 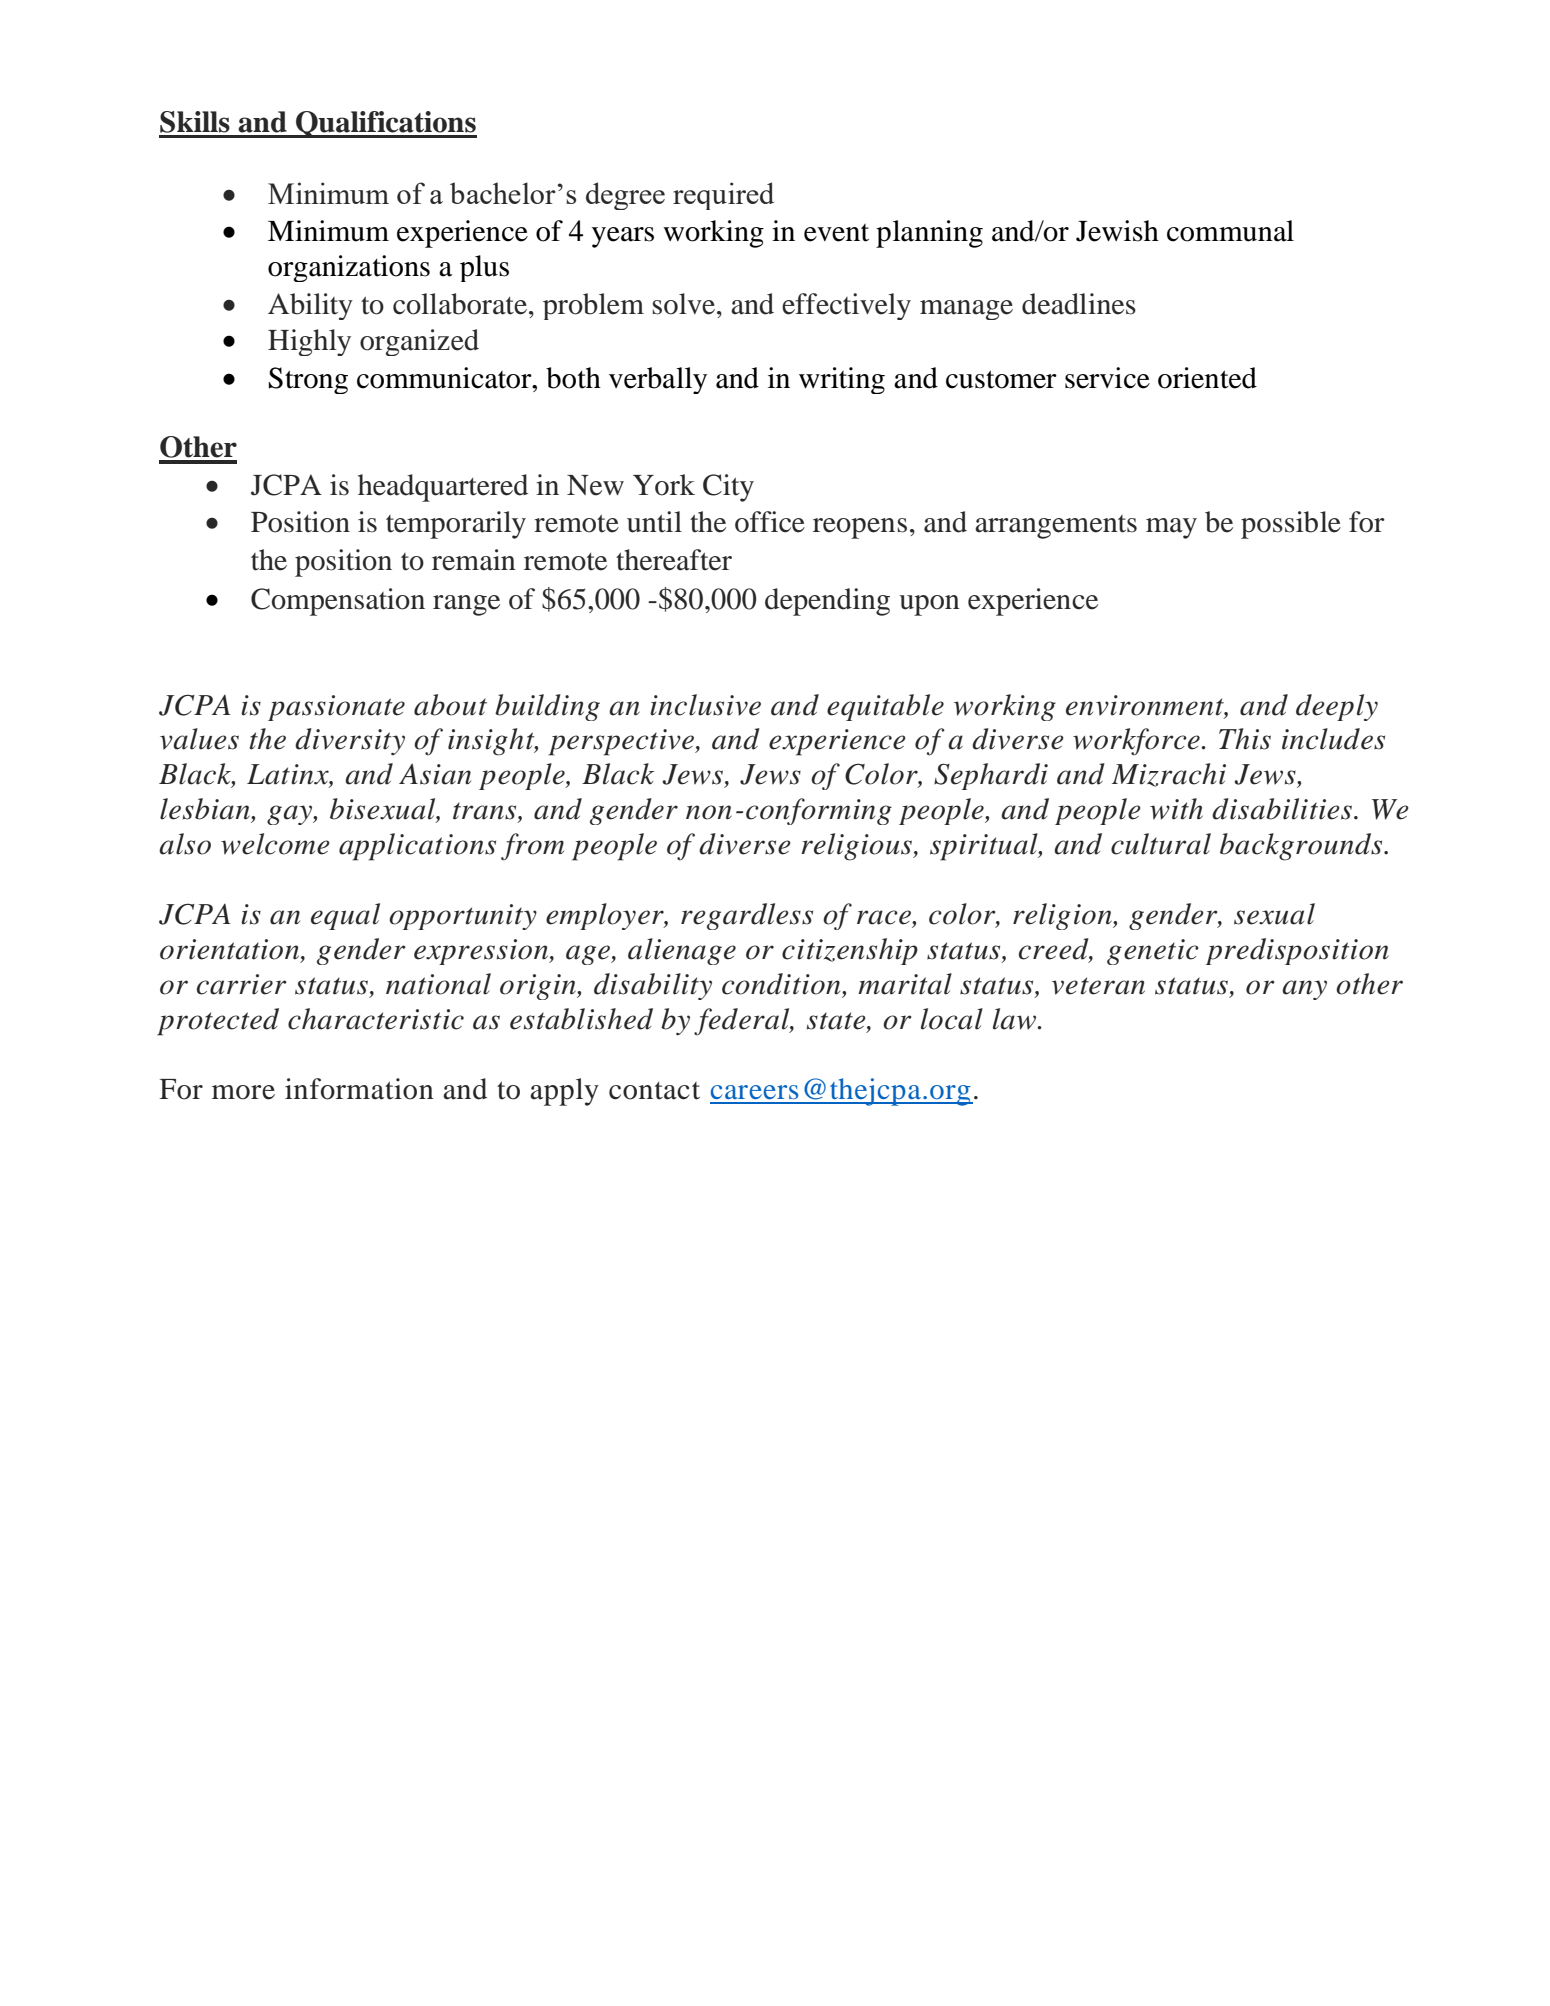 I want to click on passionate, so click(x=336, y=708).
